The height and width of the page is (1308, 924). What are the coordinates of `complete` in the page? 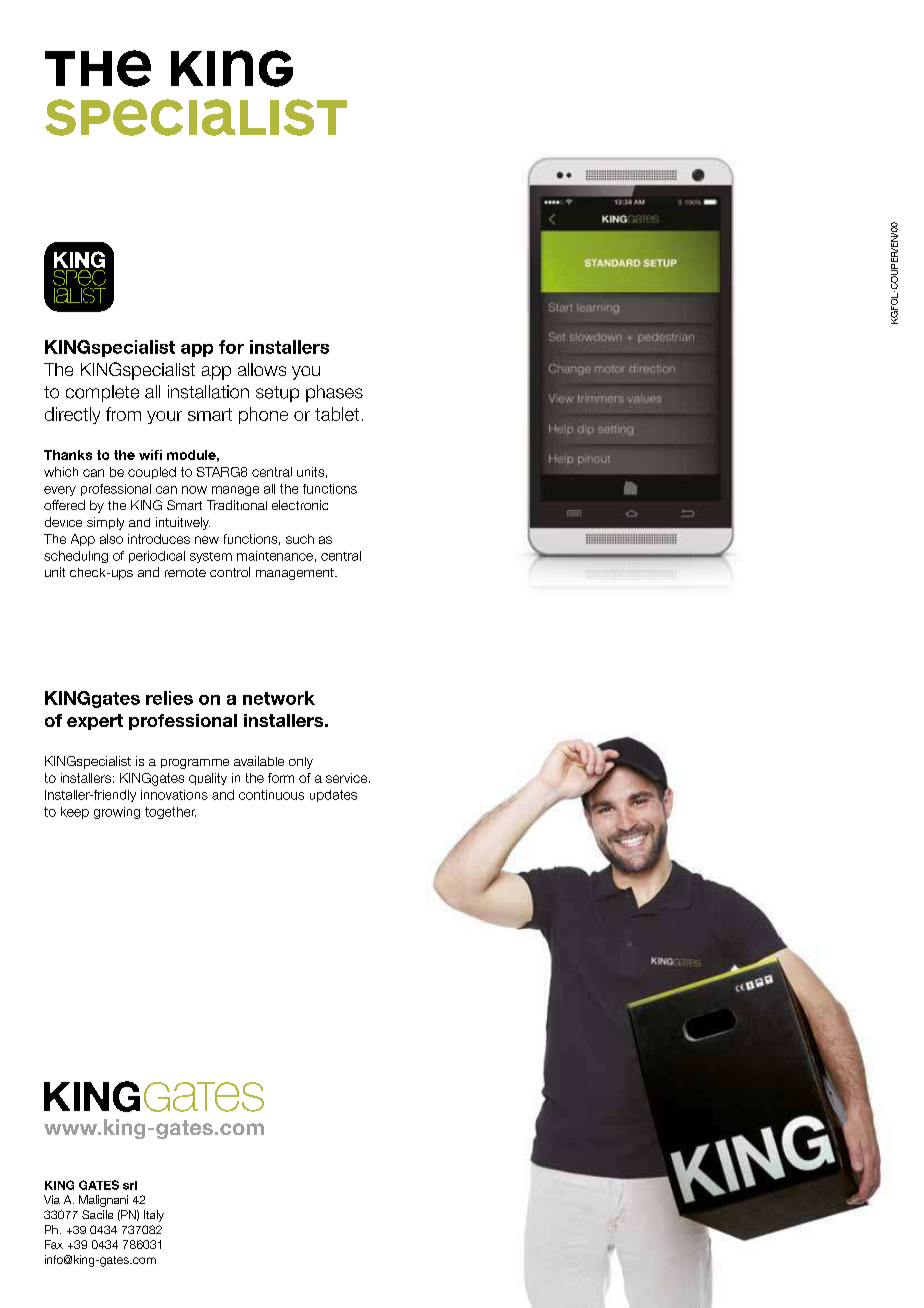 It's located at (102, 393).
